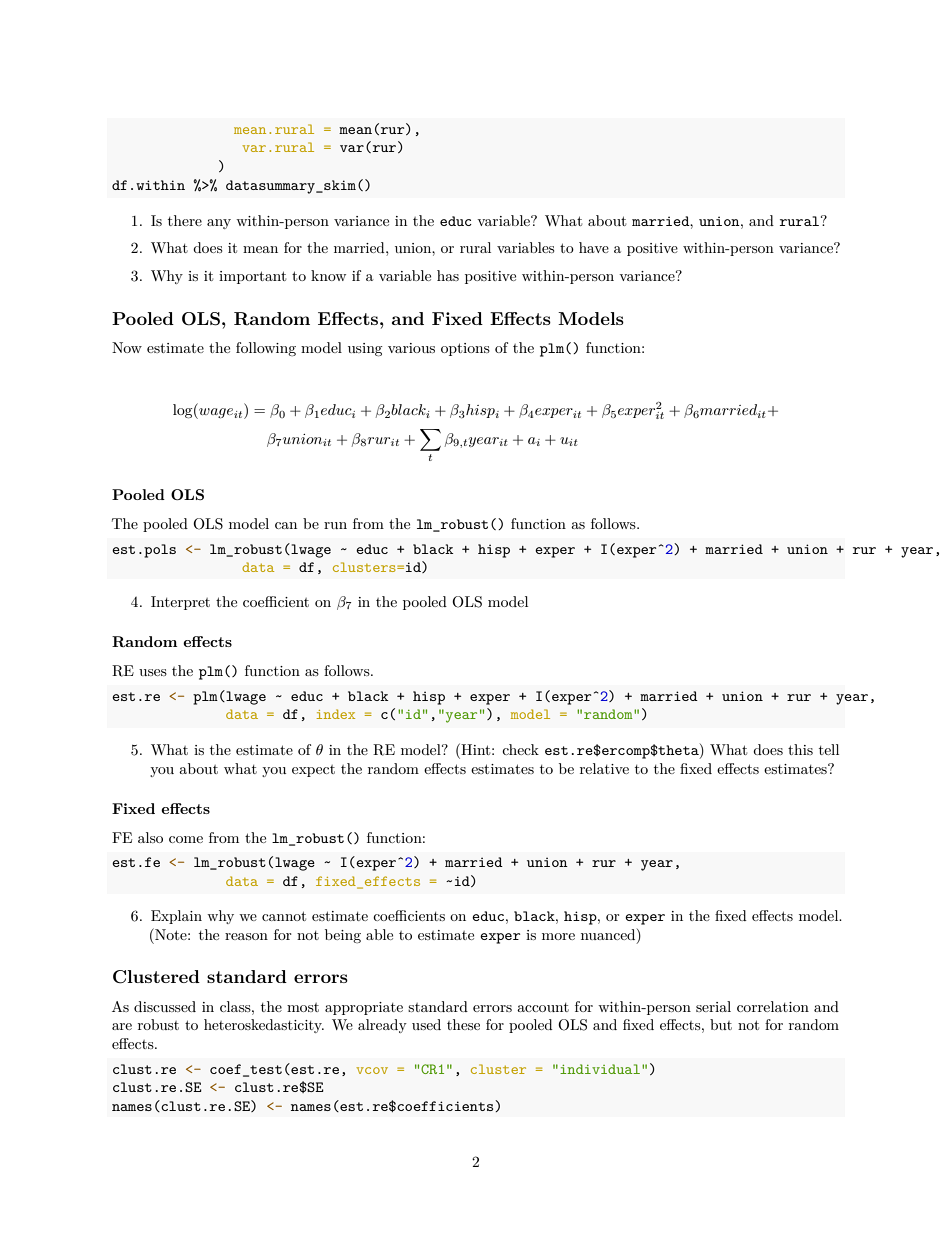 Image resolution: width=952 pixels, height=1233 pixels. Describe the element at coordinates (594, 247) in the screenshot. I see `have` at that location.
